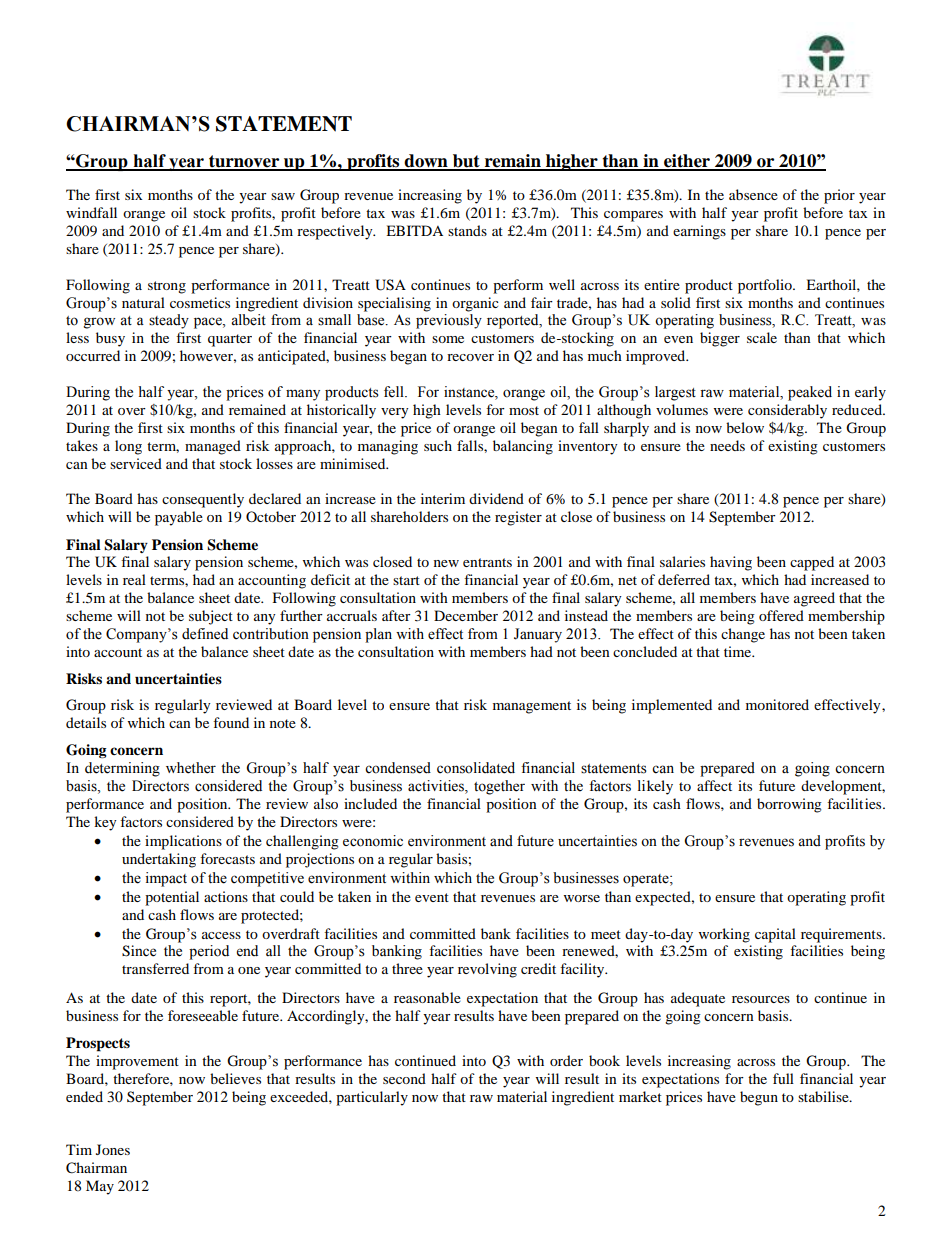 This document has height=1233, width=952. I want to click on absence, so click(753, 194).
